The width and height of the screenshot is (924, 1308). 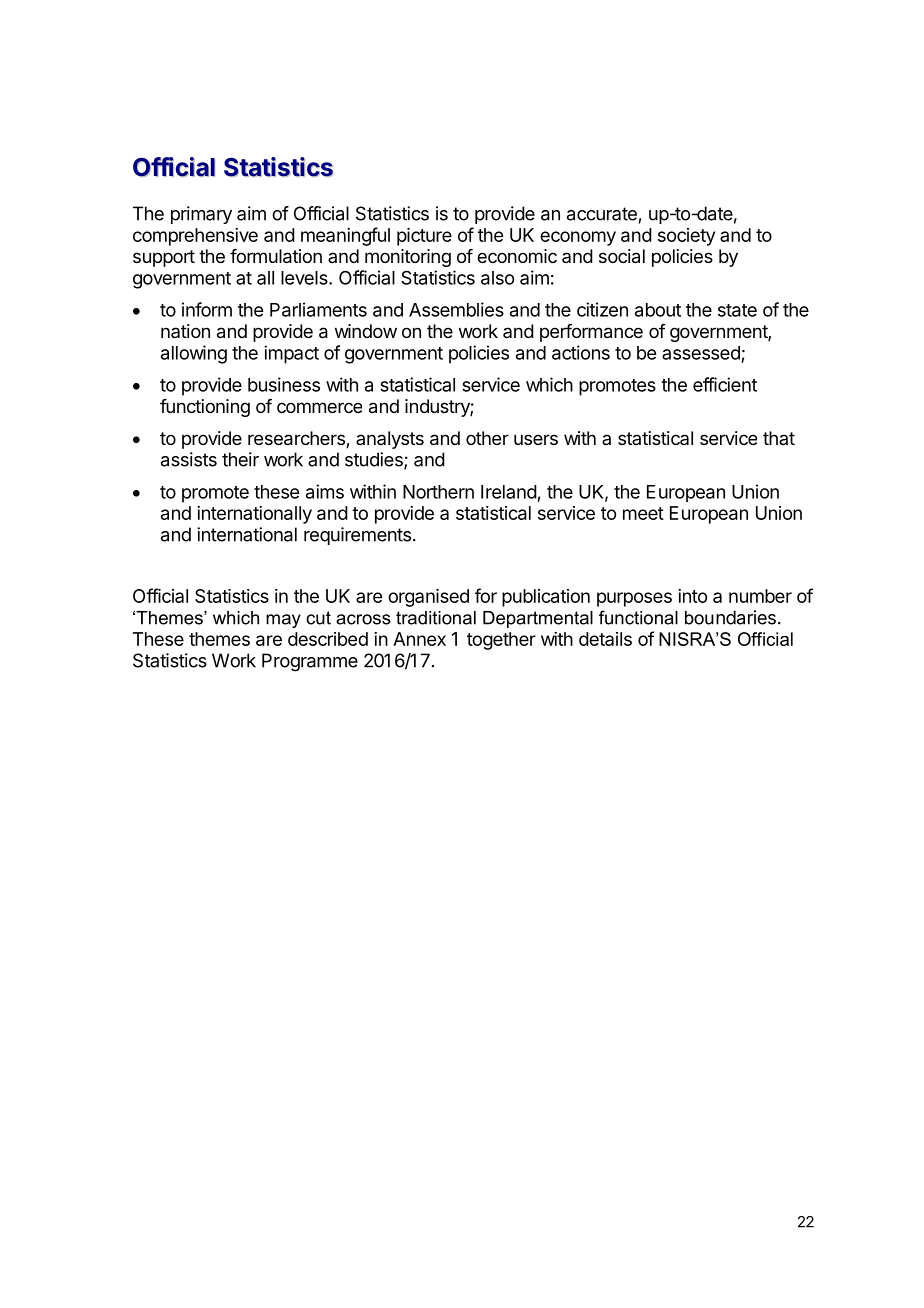 What do you see at coordinates (207, 309) in the screenshot?
I see `inform` at bounding box center [207, 309].
